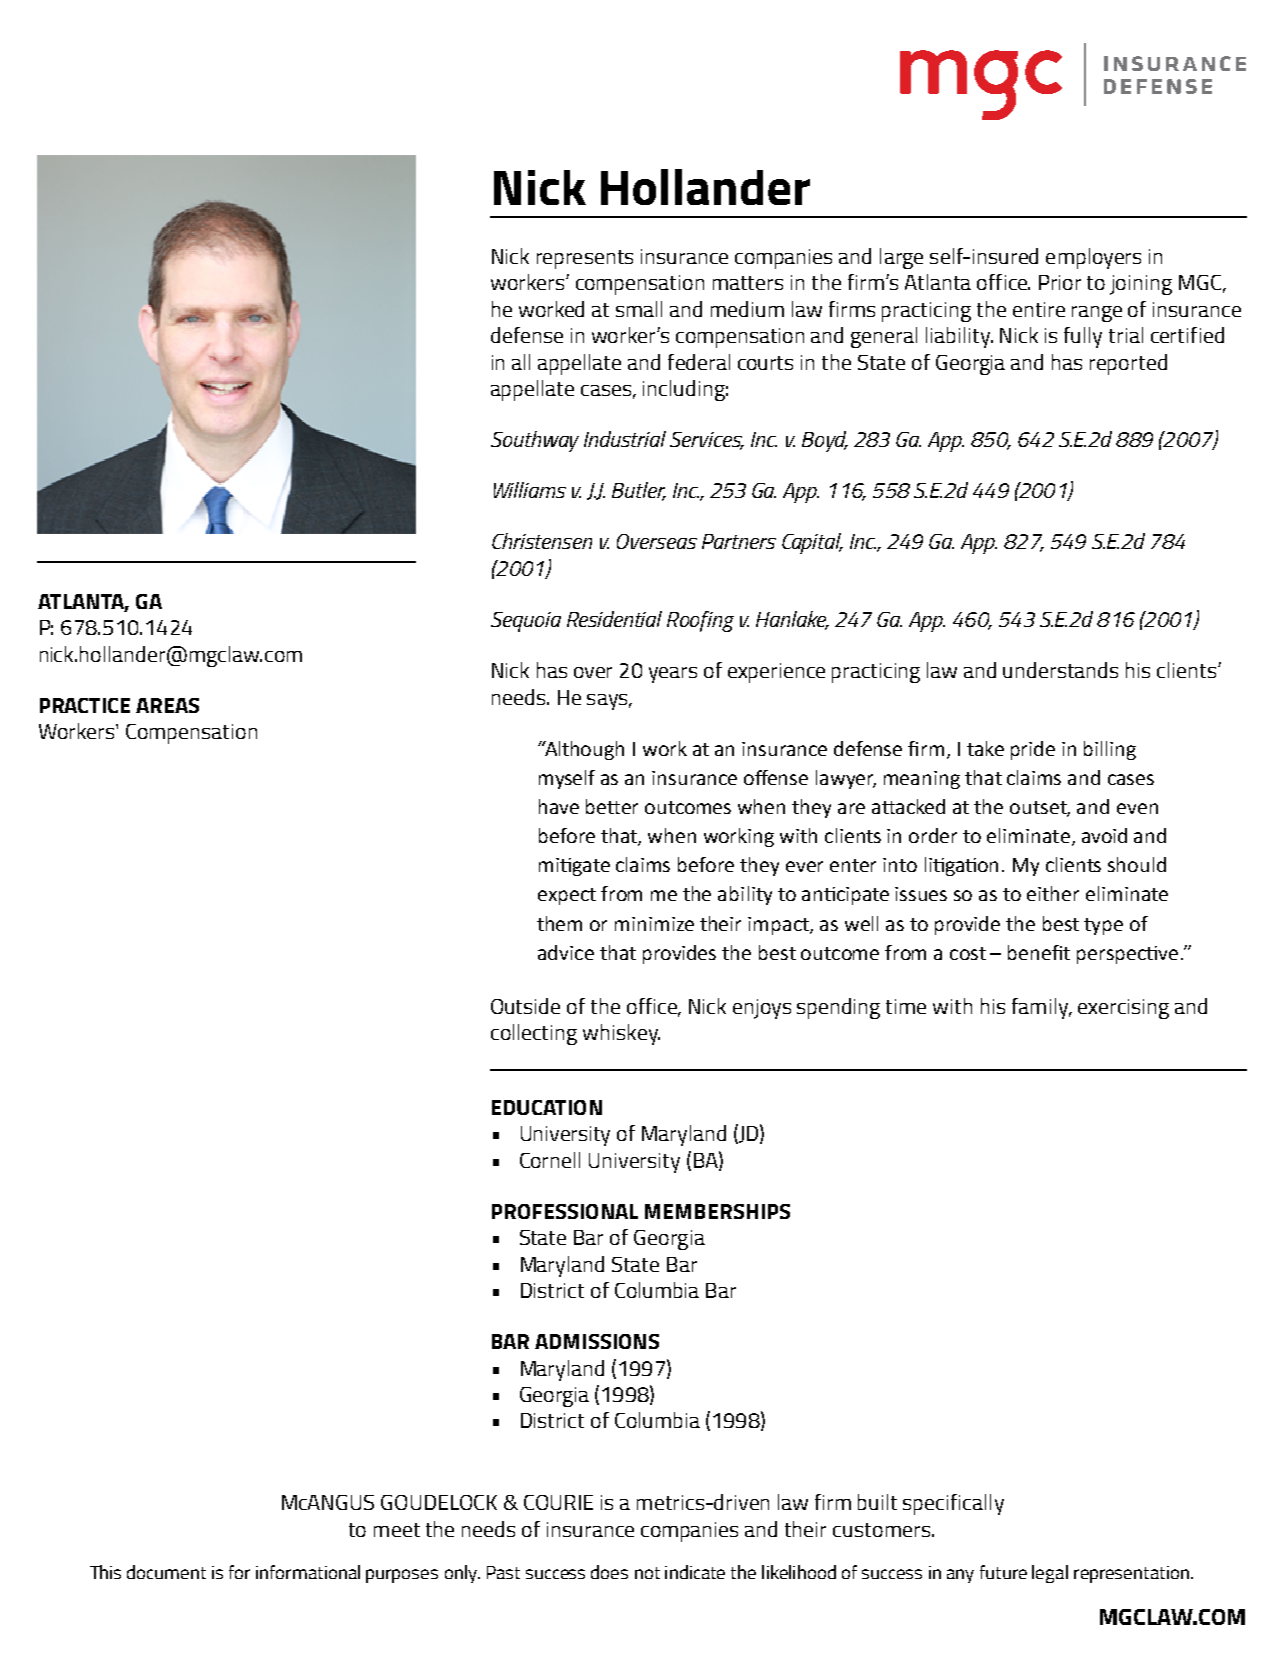  Describe the element at coordinates (1060, 670) in the screenshot. I see `understands` at that location.
